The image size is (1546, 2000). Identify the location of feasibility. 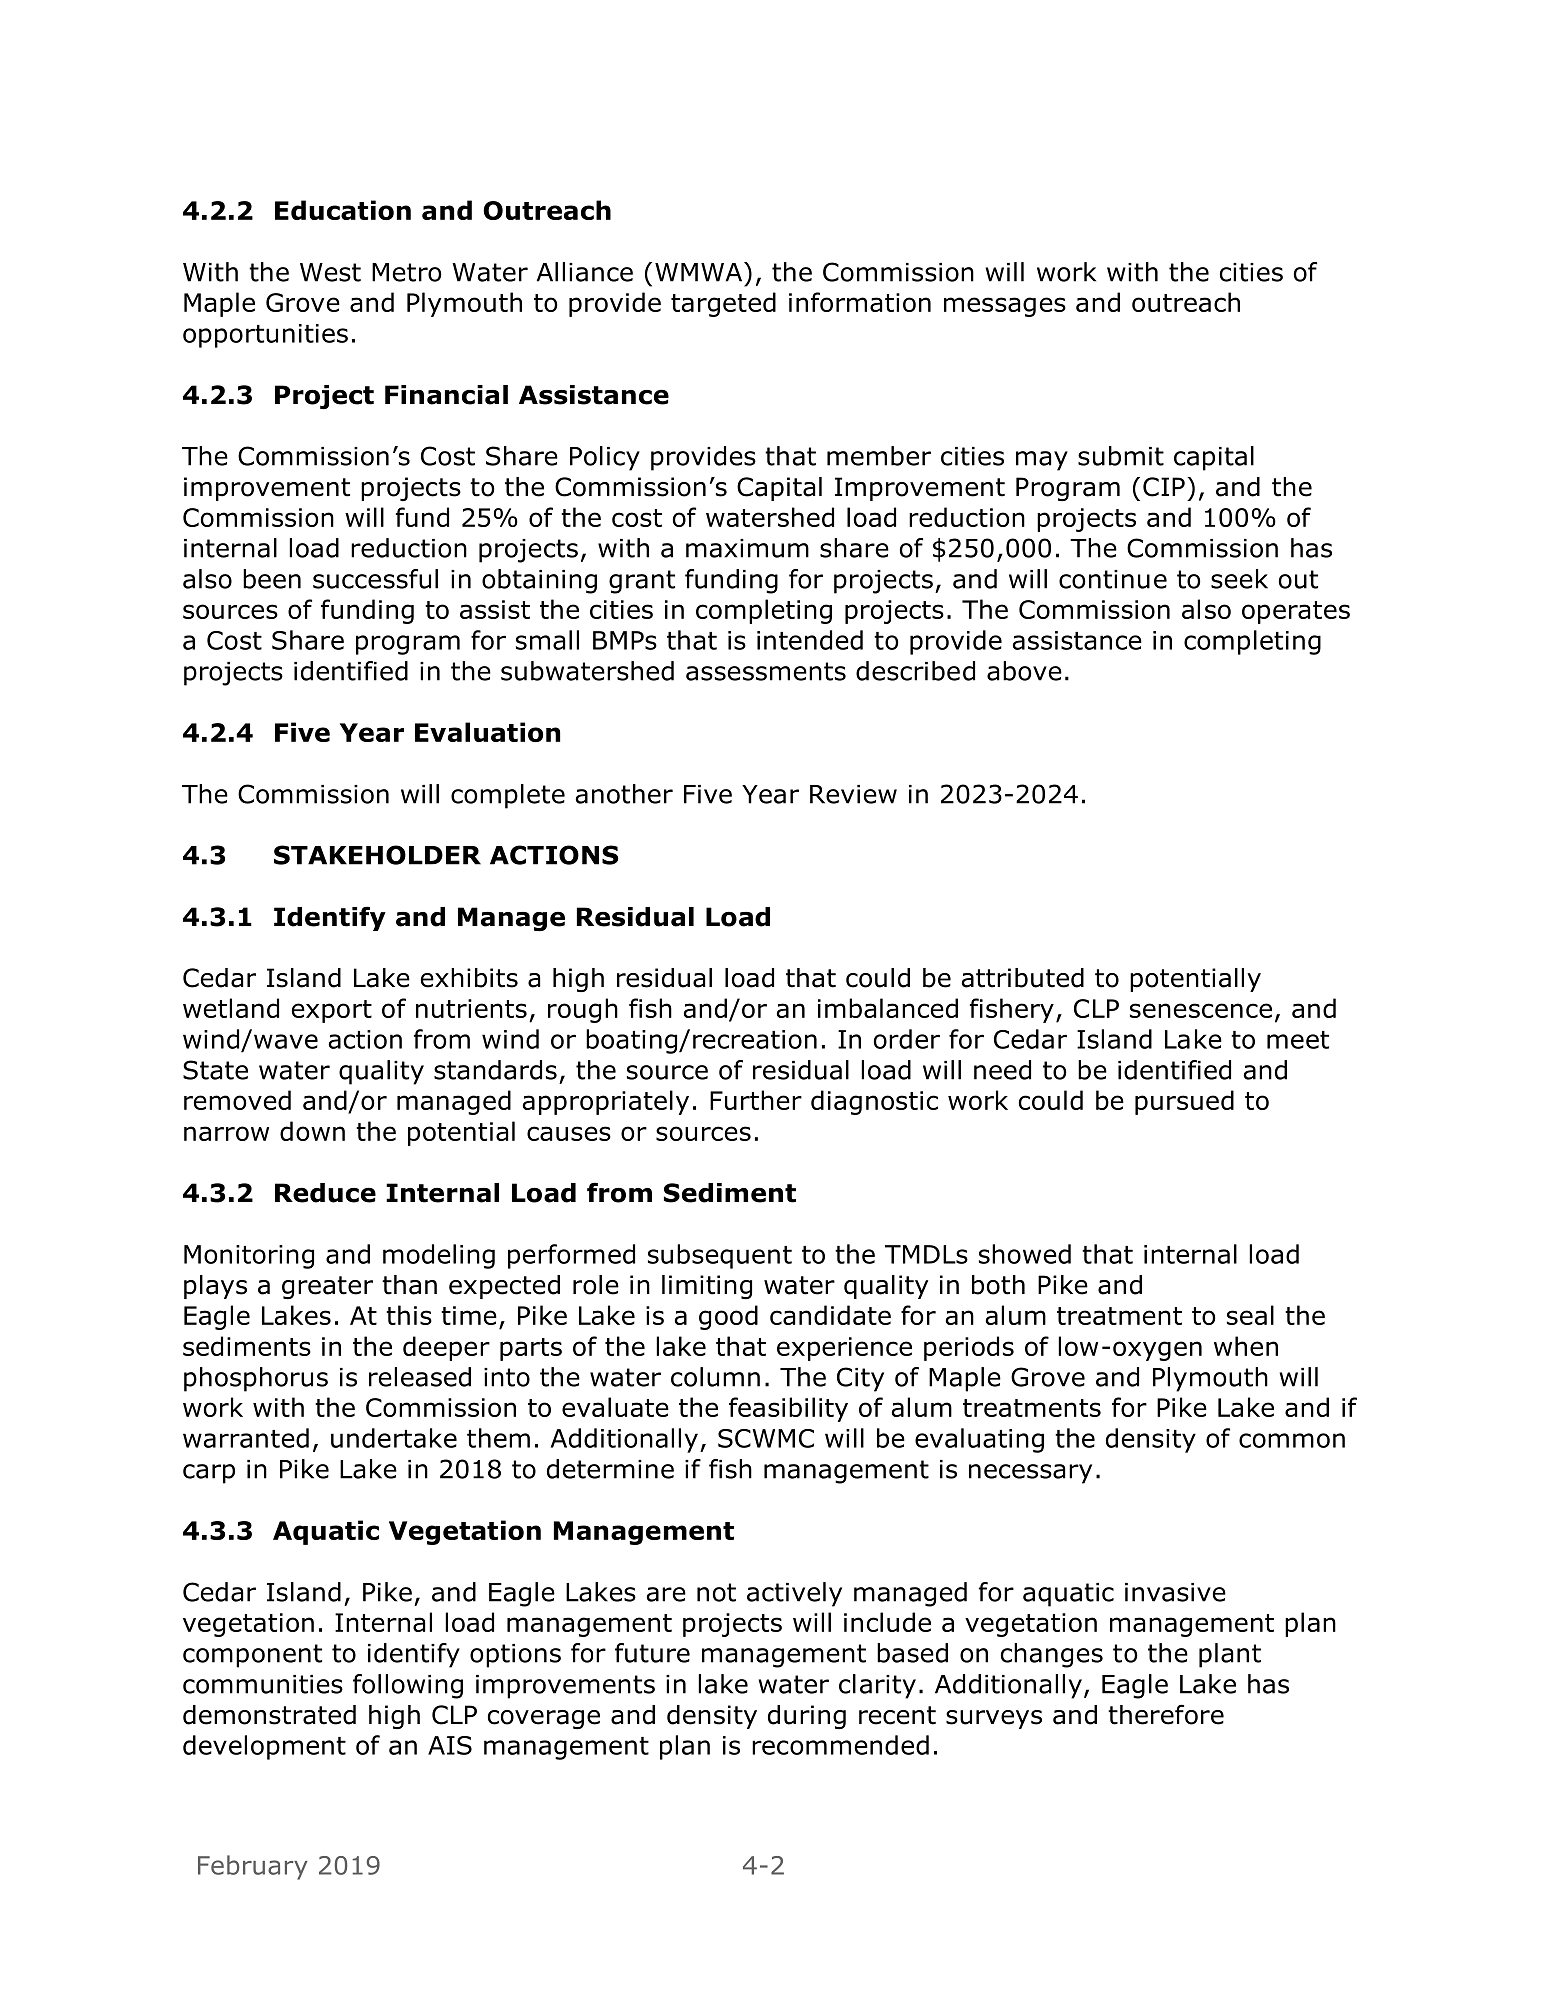
(788, 1409).
